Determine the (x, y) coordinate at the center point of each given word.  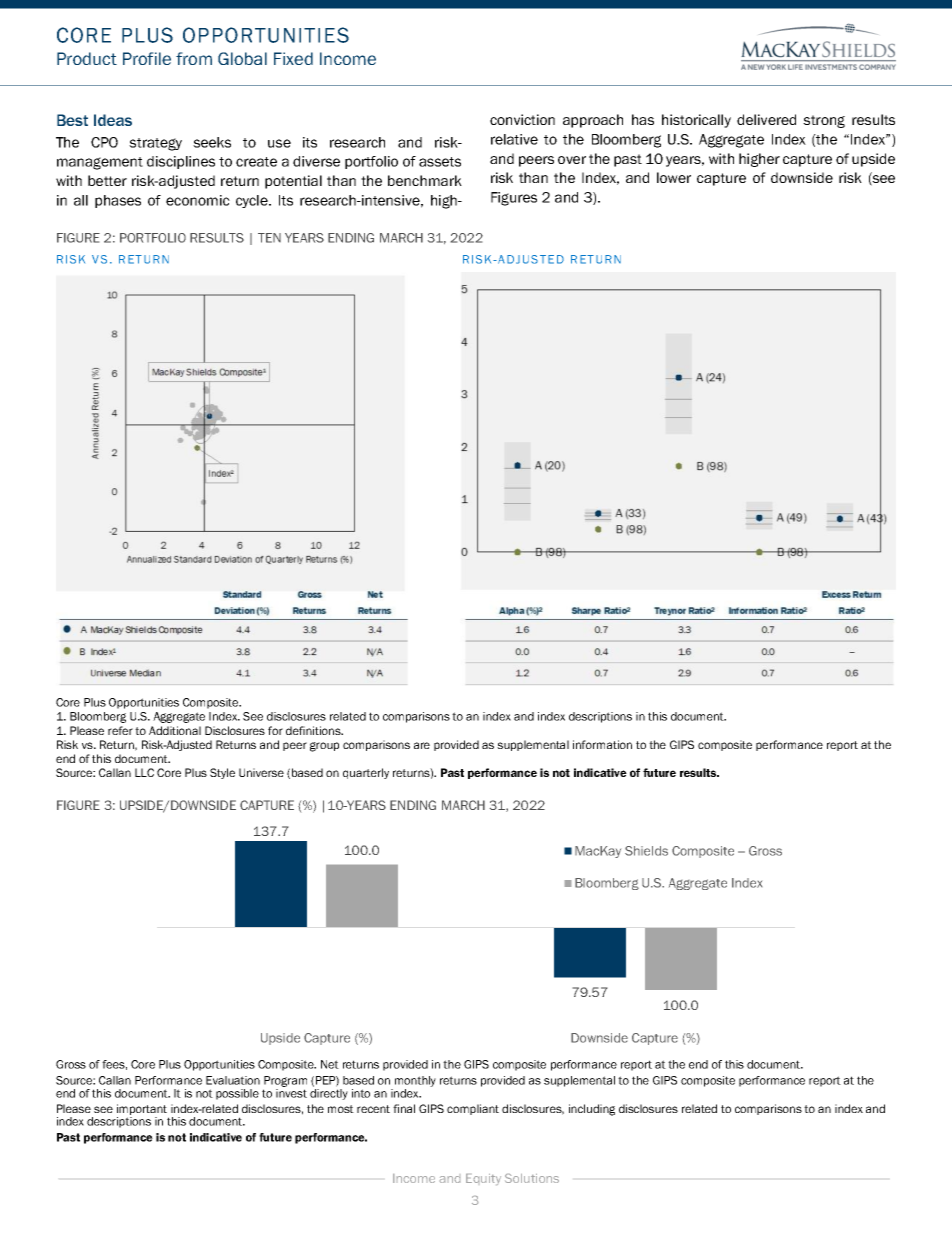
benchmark (425, 180)
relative (514, 139)
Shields (646, 851)
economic (198, 200)
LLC (144, 772)
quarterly (366, 773)
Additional (175, 730)
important (143, 1111)
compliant (473, 1109)
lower (674, 177)
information (602, 744)
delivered (766, 119)
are (422, 745)
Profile (147, 58)
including (592, 1110)
